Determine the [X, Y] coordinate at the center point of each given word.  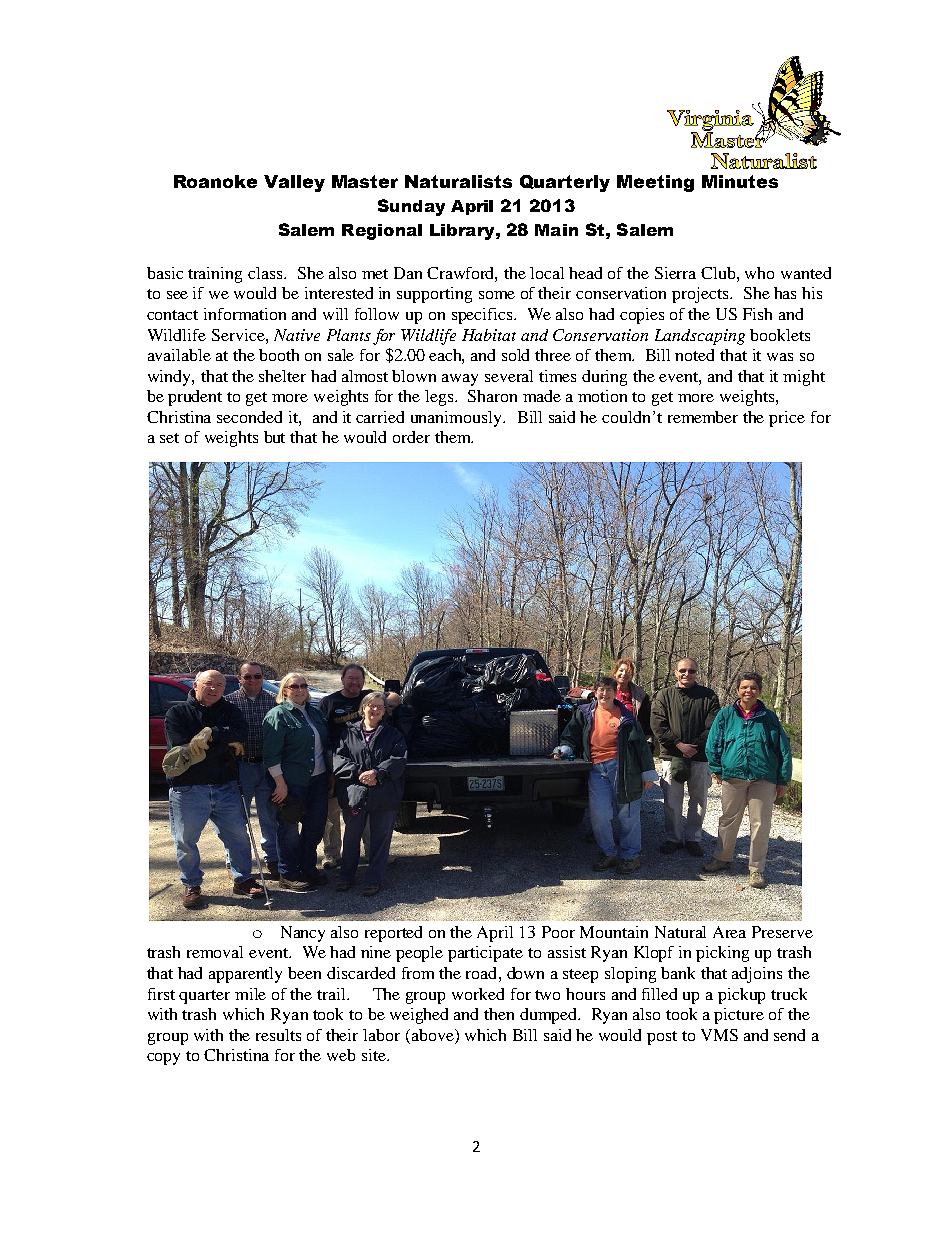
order [411, 437]
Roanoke [215, 181]
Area [729, 932]
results [278, 1035]
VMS [719, 1035]
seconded [249, 417]
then [499, 1014]
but [274, 437]
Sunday [411, 207]
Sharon [492, 396]
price [787, 419]
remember [703, 417]
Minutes [740, 181]
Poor [558, 932]
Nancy [303, 934]
